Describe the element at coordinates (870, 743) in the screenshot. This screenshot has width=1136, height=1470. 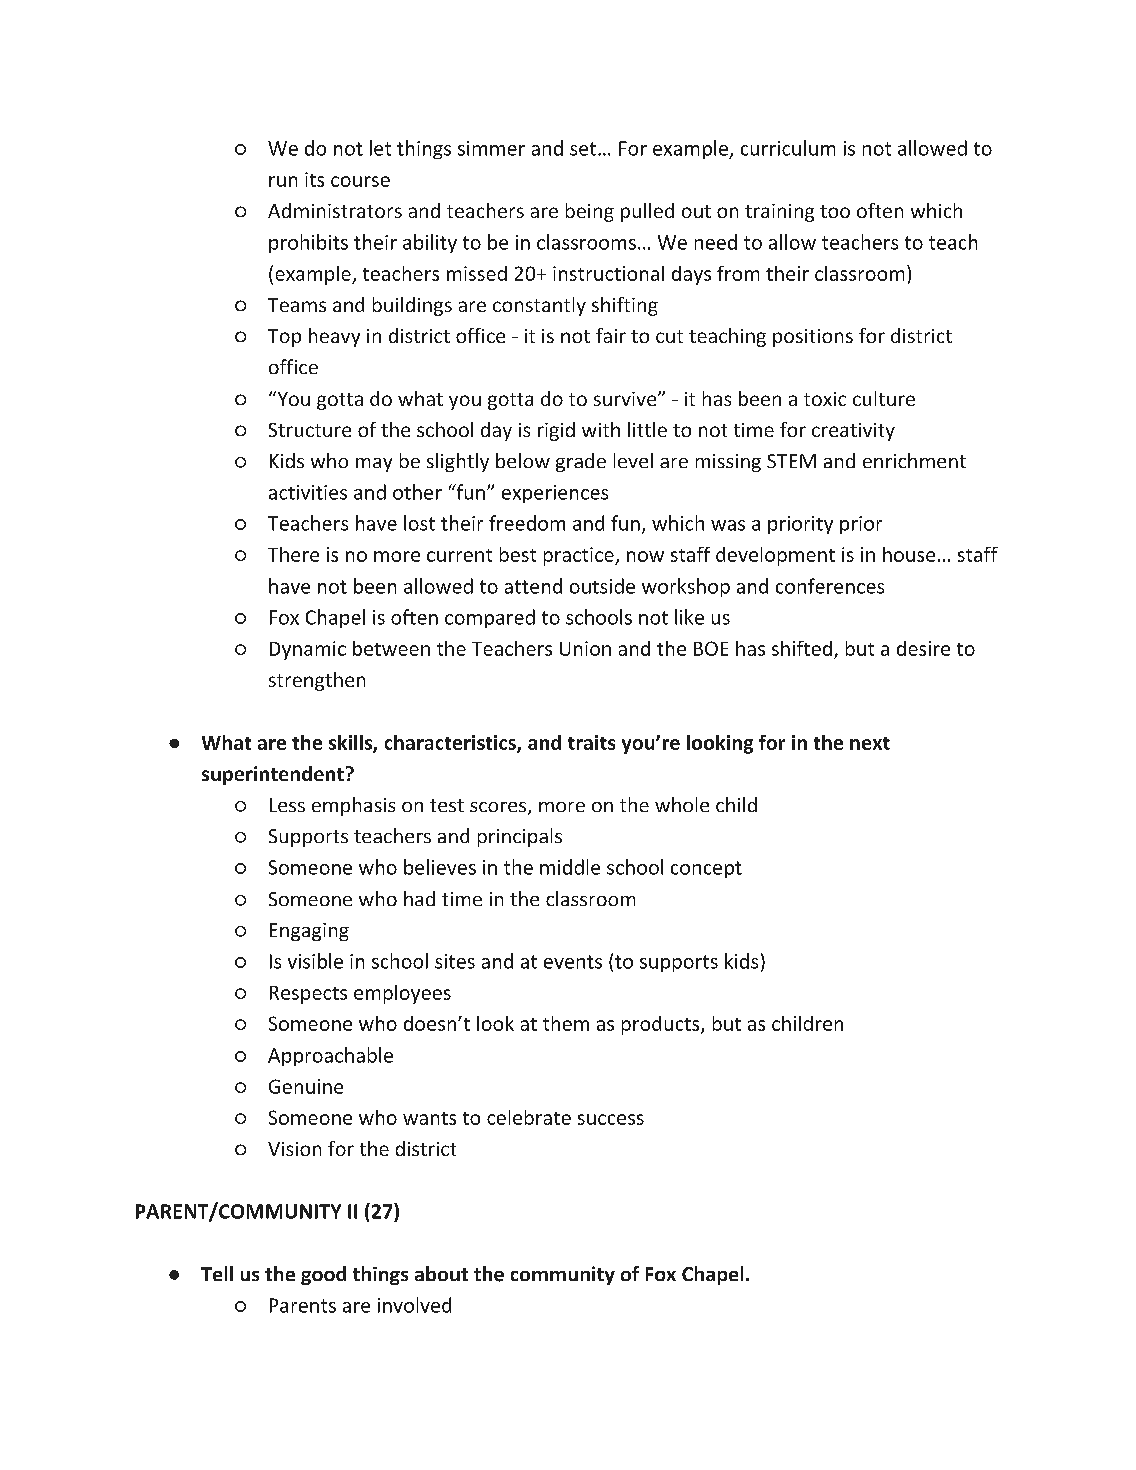
I see `next` at that location.
